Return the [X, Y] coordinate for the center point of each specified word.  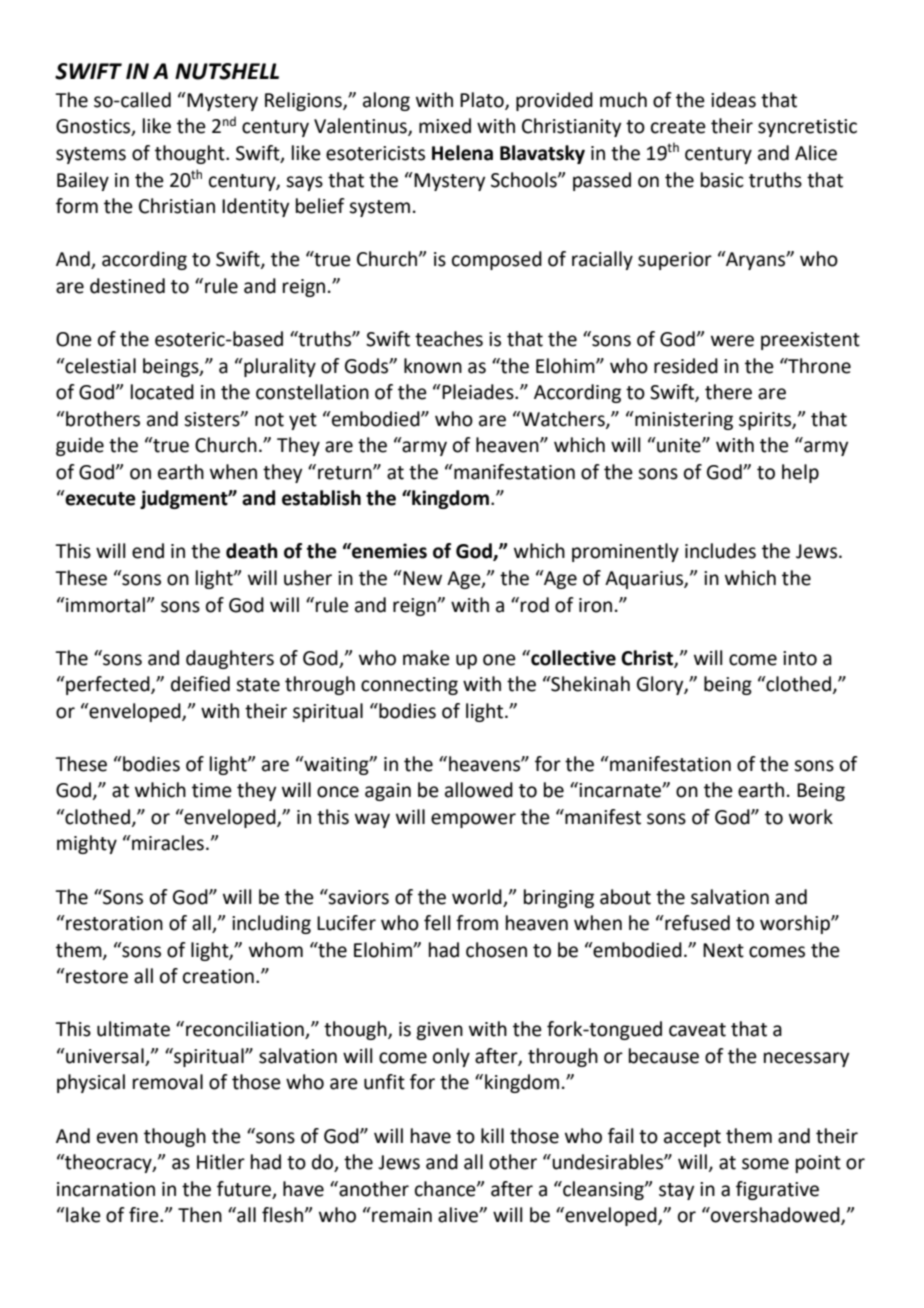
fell [437, 923]
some [765, 1164]
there [728, 392]
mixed [445, 126]
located [162, 392]
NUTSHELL [227, 71]
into [800, 658]
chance [446, 1189]
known [433, 366]
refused [696, 923]
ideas [733, 100]
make [426, 658]
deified [200, 684]
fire [145, 1215]
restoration [113, 923]
